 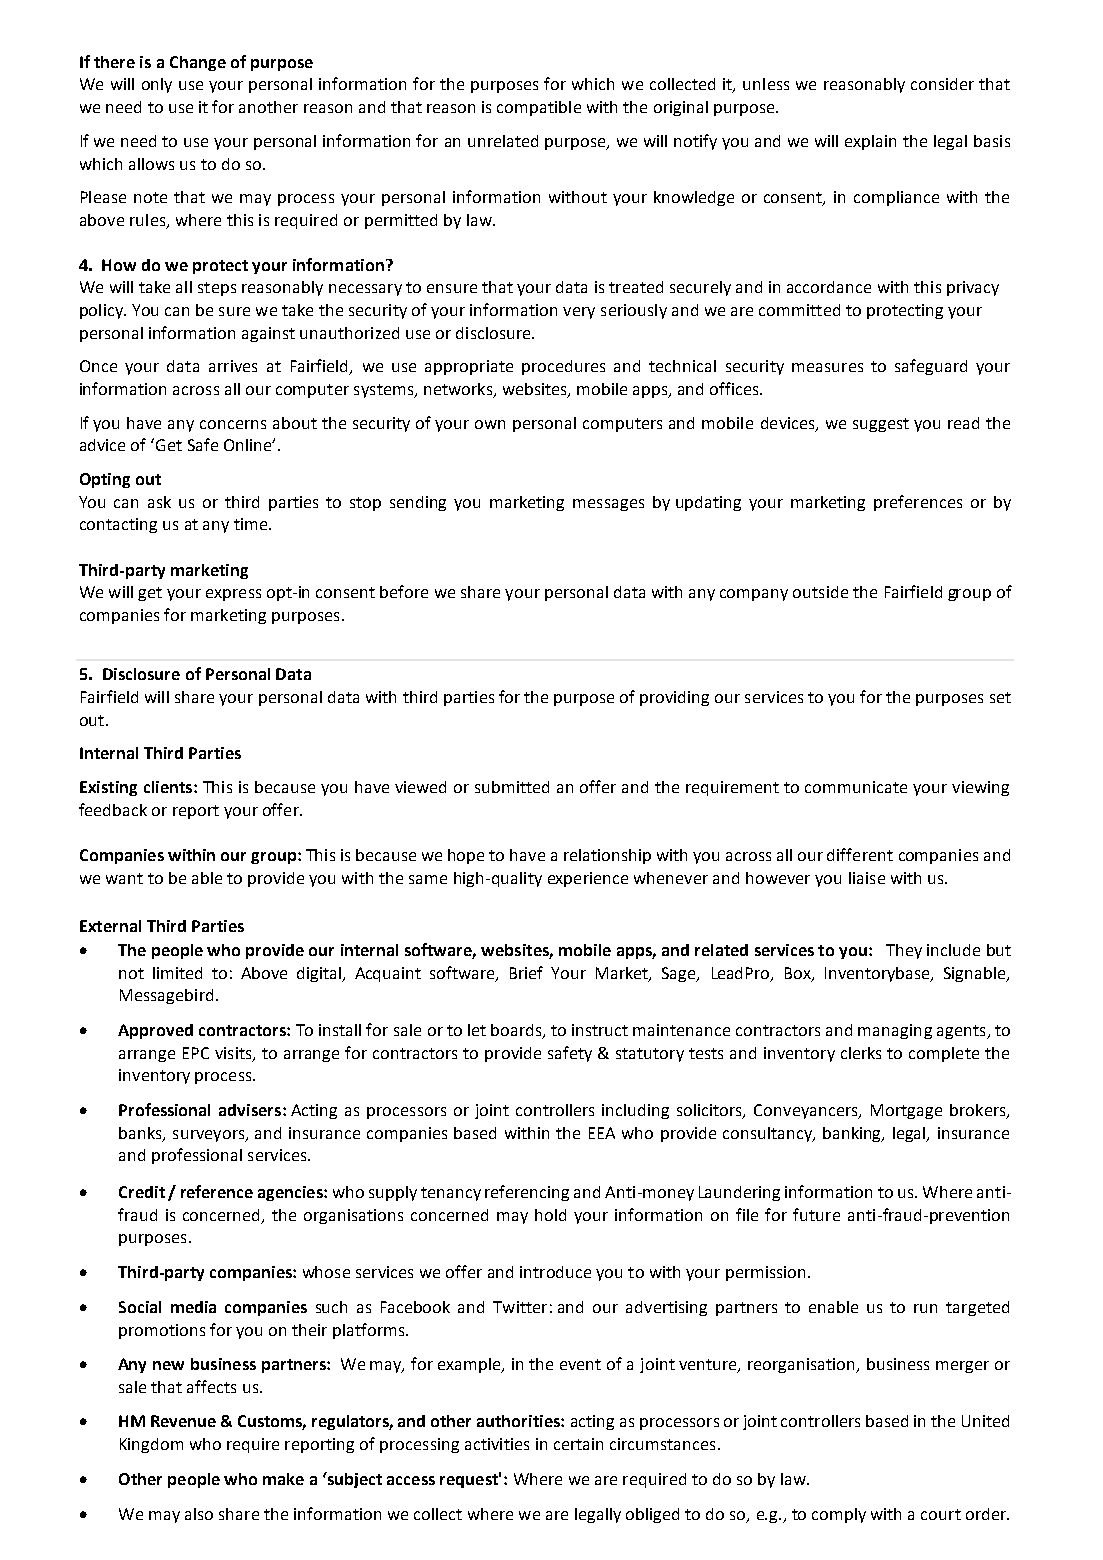 I want to click on certain, so click(x=578, y=1444).
